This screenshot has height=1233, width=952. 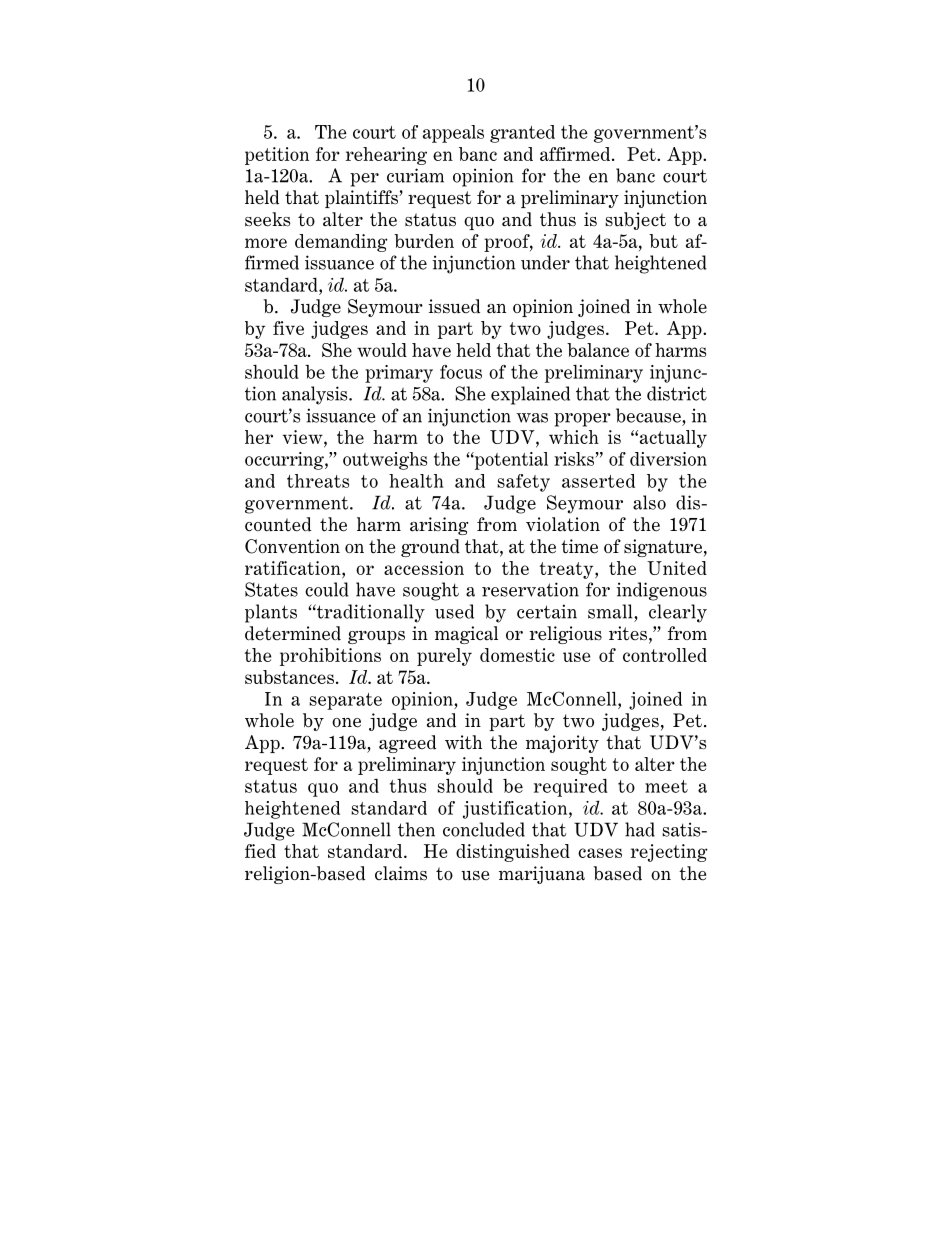 What do you see at coordinates (484, 829) in the screenshot?
I see `concluded` at bounding box center [484, 829].
